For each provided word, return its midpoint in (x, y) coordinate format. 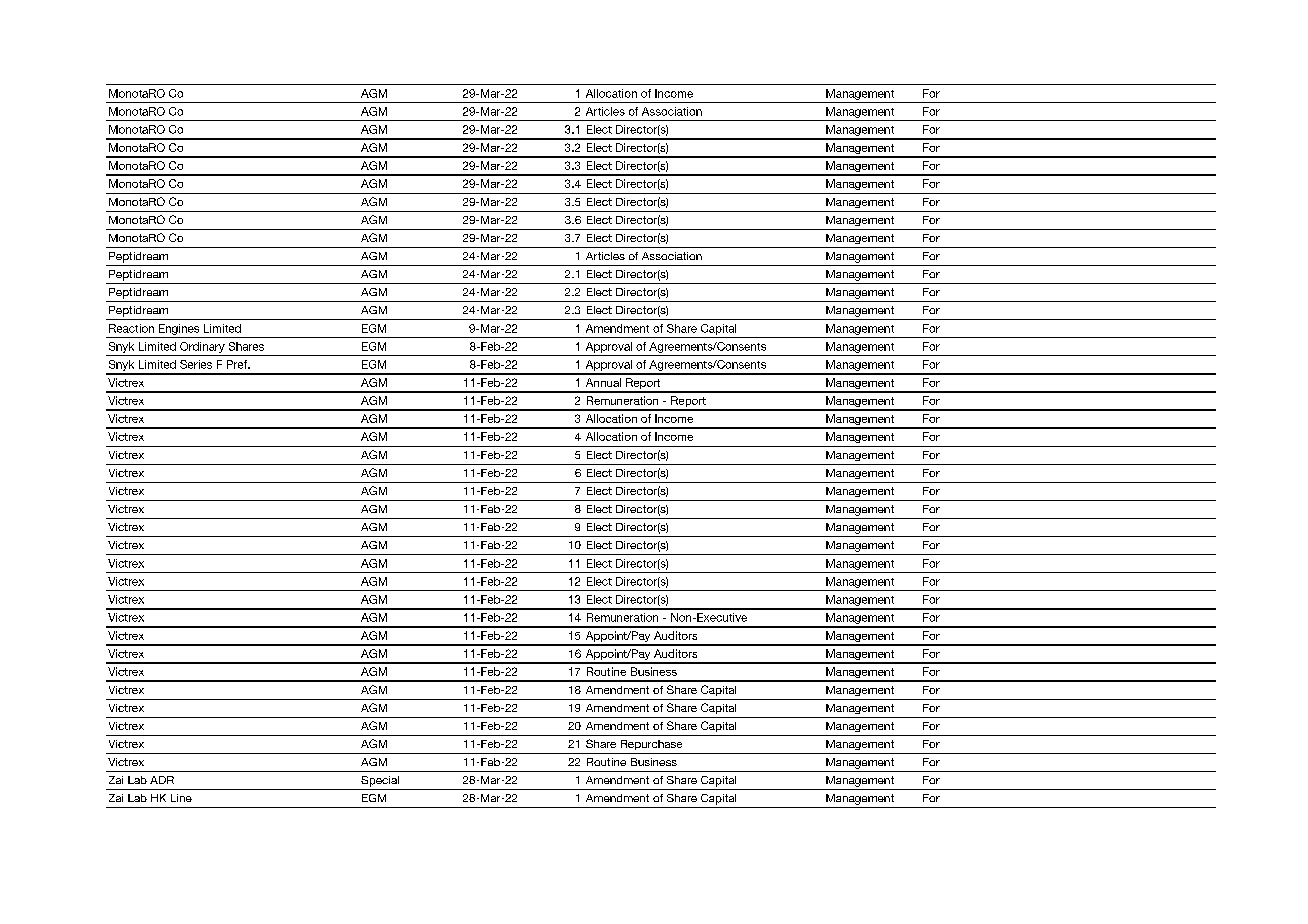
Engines (179, 329)
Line (181, 798)
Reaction (131, 328)
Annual (603, 382)
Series (196, 364)
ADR (162, 780)
